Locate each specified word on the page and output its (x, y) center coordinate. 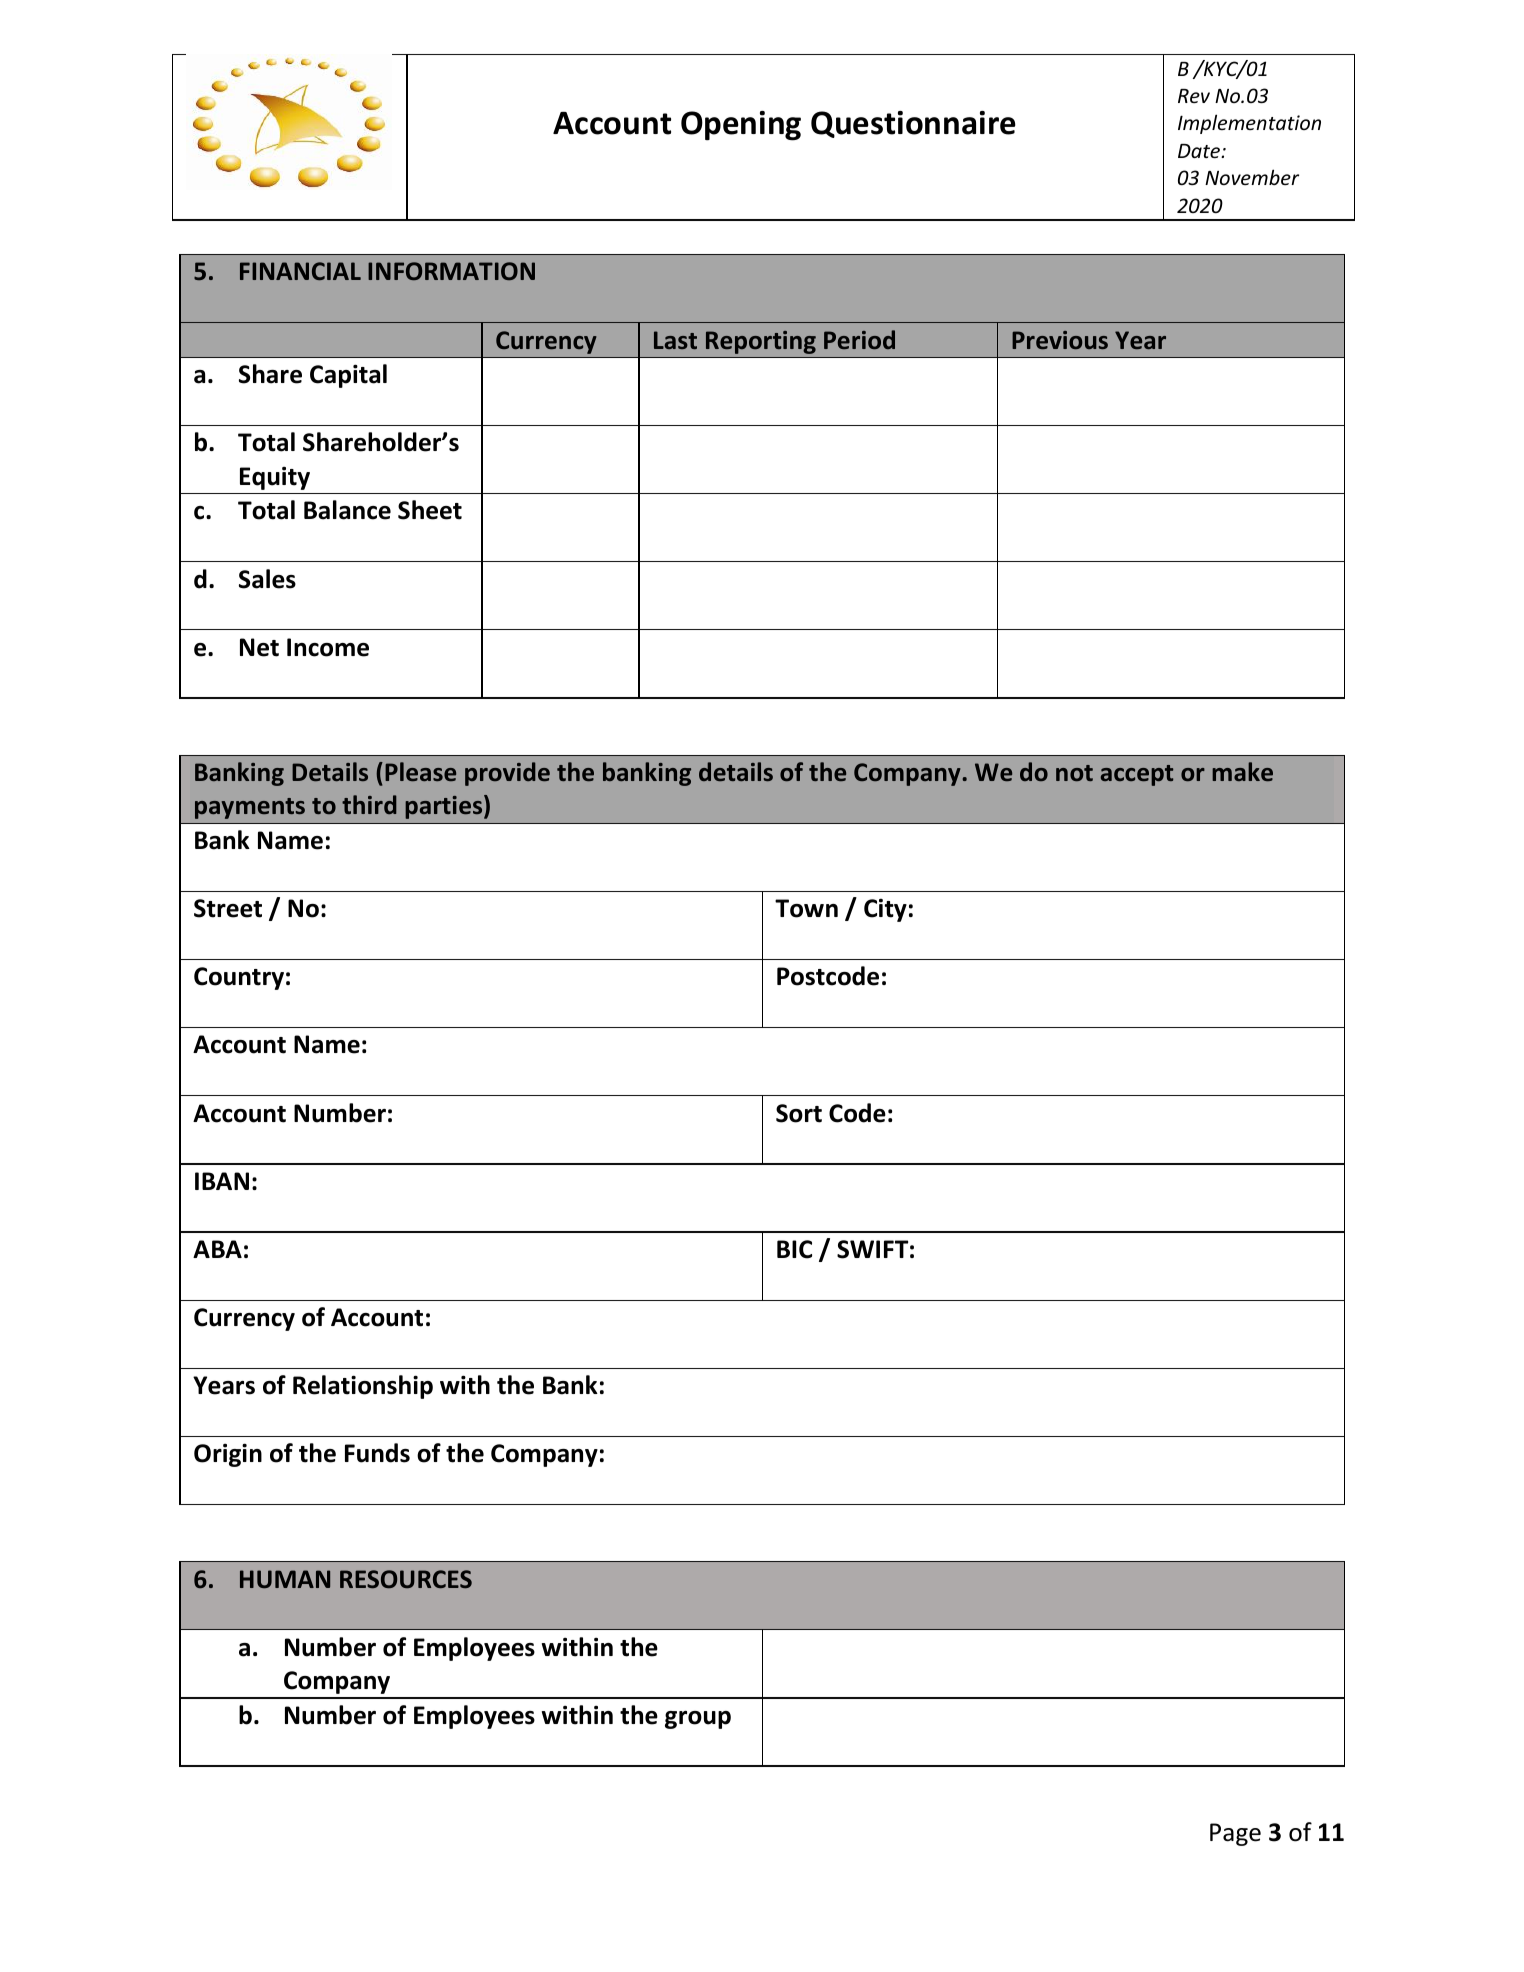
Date (1200, 151)
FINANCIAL (300, 271)
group (698, 1720)
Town (806, 908)
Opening (741, 126)
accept (1137, 775)
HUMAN (285, 1579)
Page (1235, 1834)
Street (228, 908)
